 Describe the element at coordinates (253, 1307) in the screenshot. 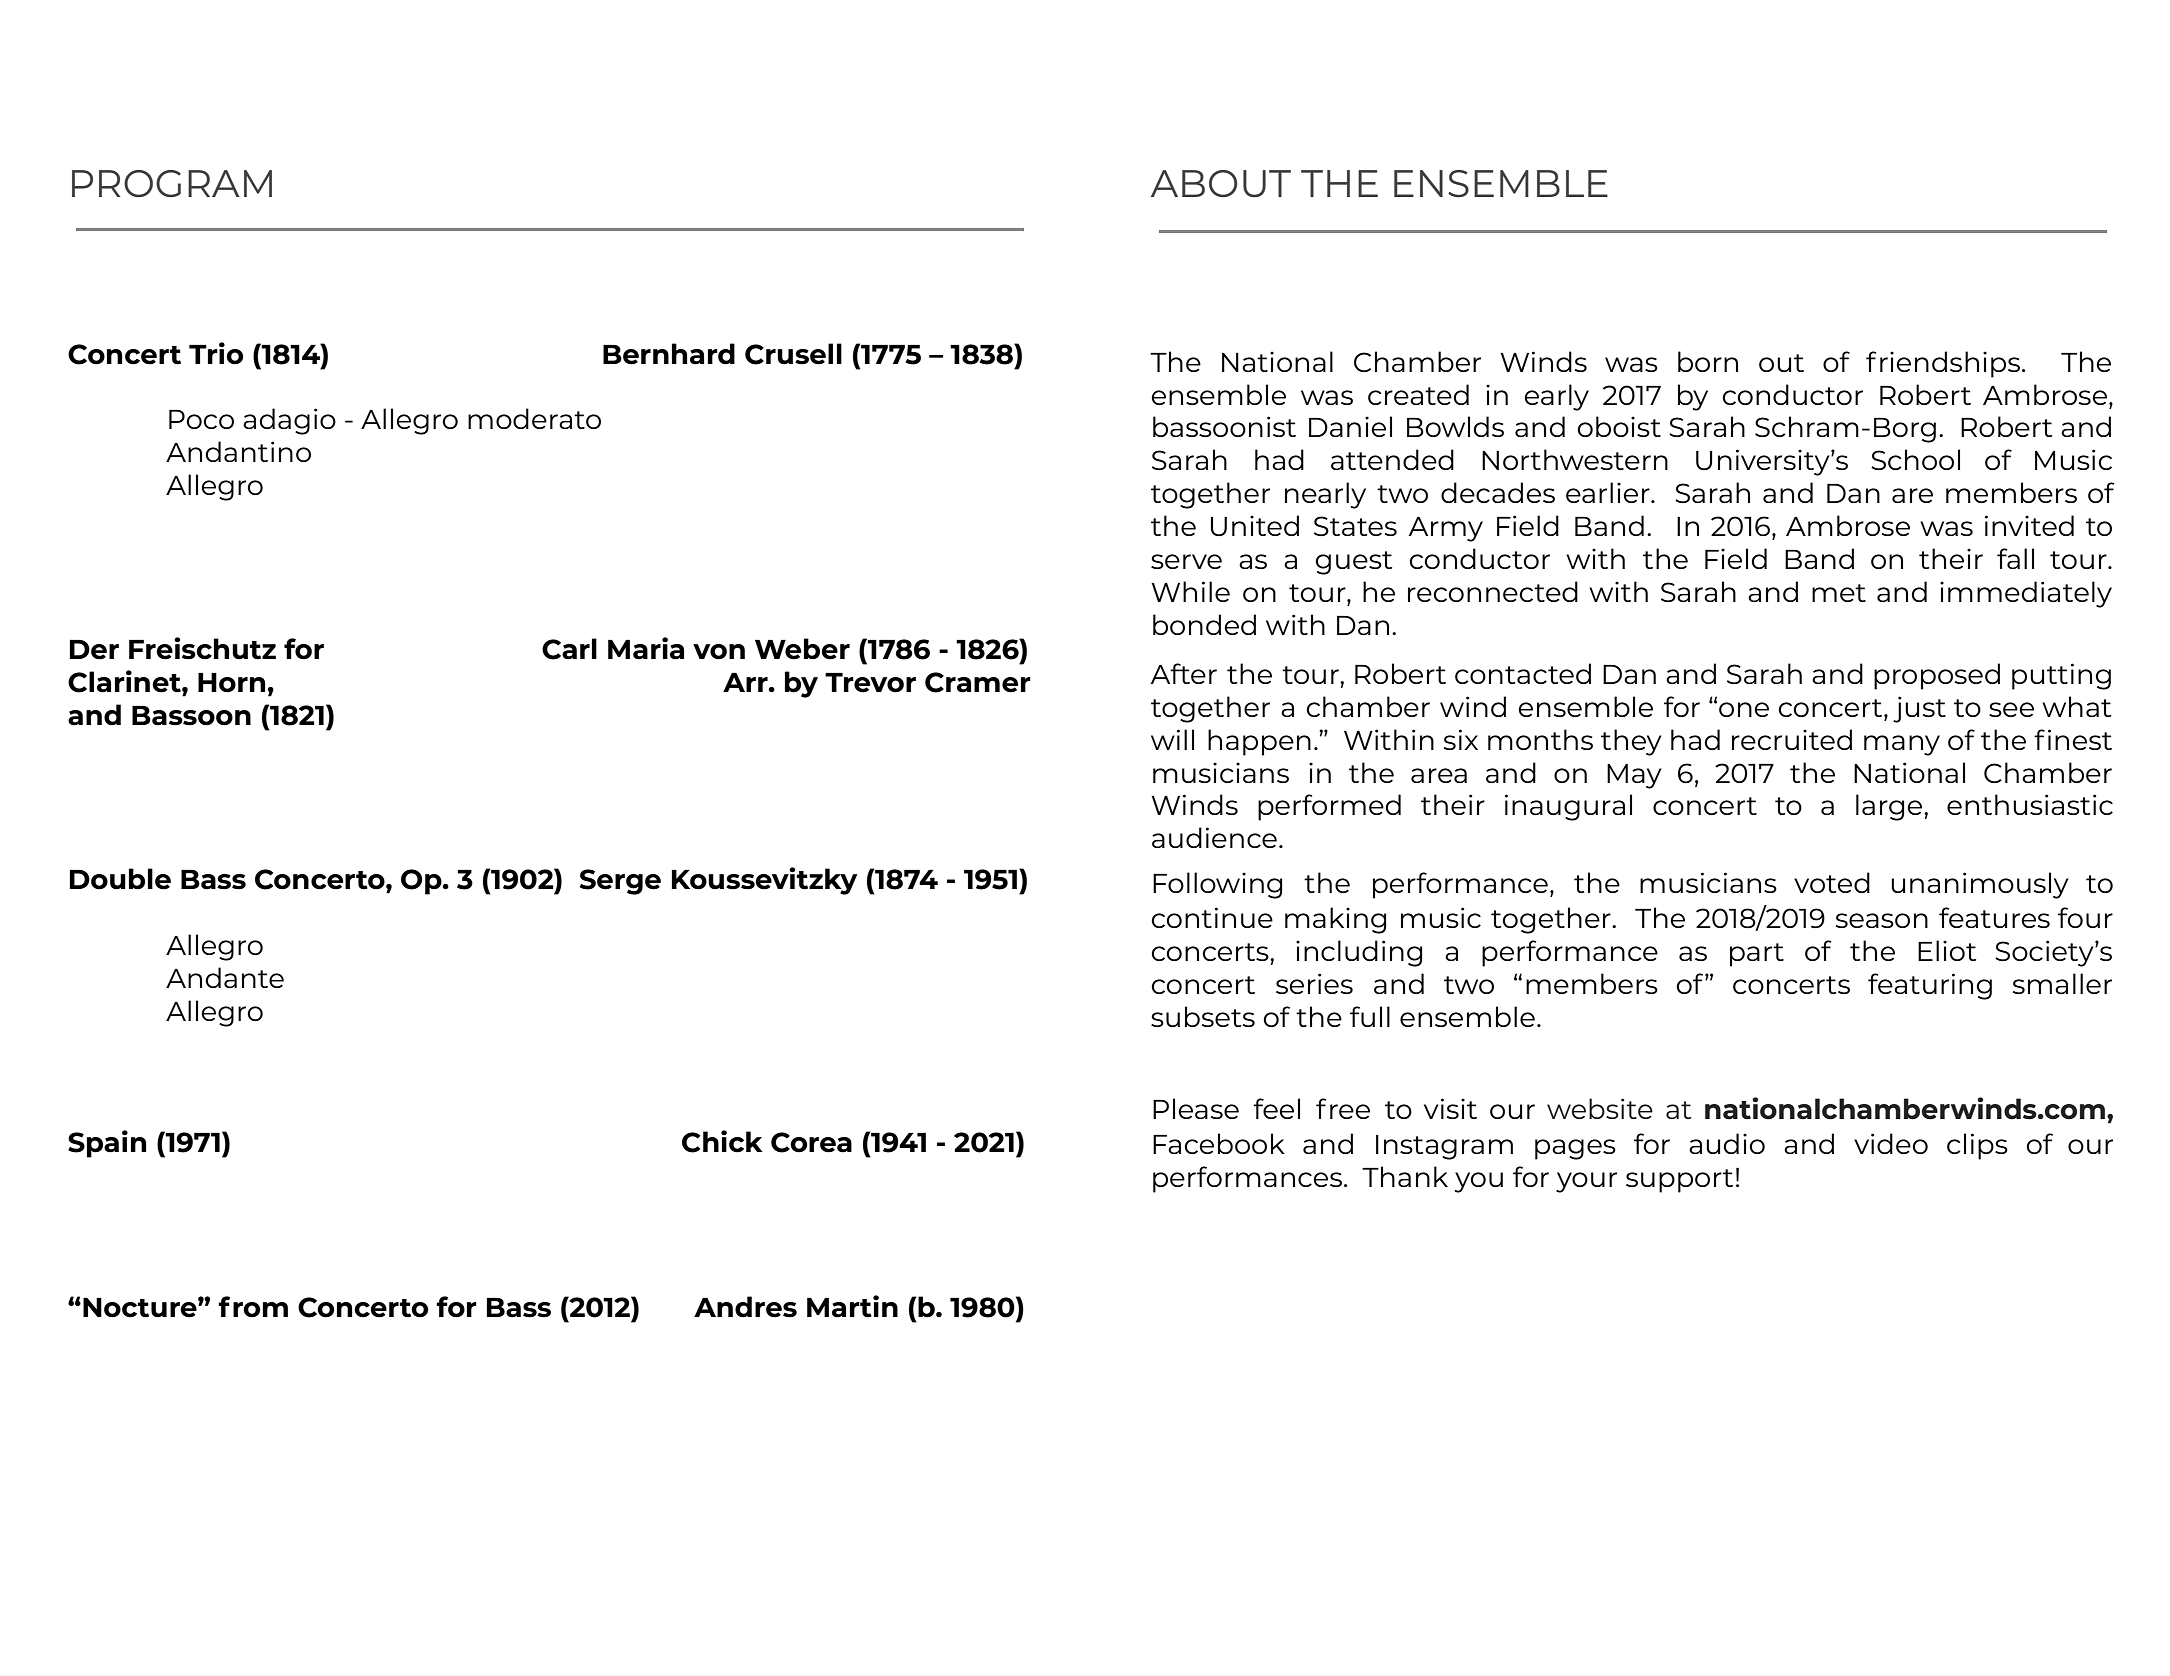

I see `from` at that location.
